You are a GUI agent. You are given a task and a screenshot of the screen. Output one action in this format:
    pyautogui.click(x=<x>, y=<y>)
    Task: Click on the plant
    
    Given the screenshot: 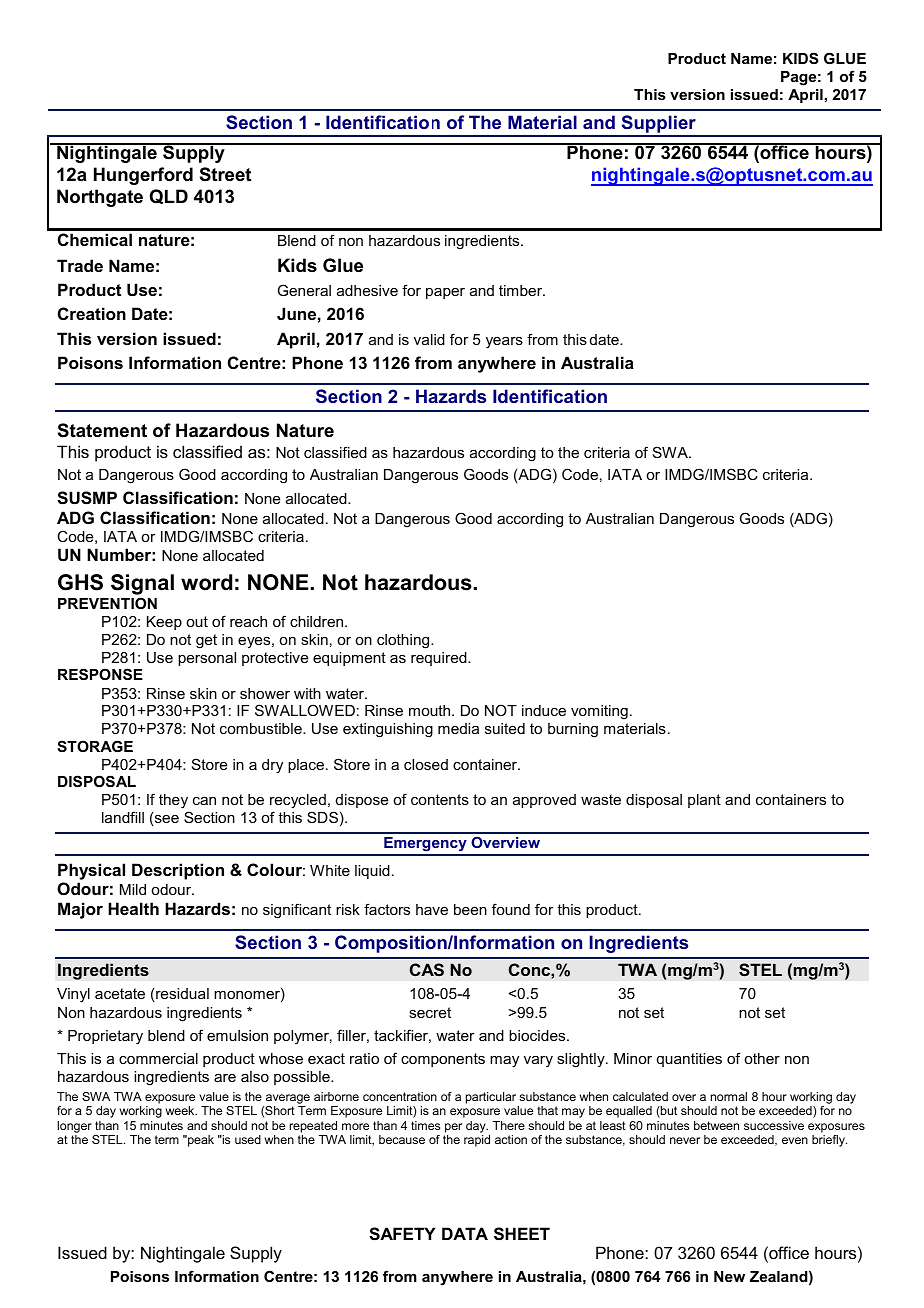 What is the action you would take?
    pyautogui.click(x=704, y=801)
